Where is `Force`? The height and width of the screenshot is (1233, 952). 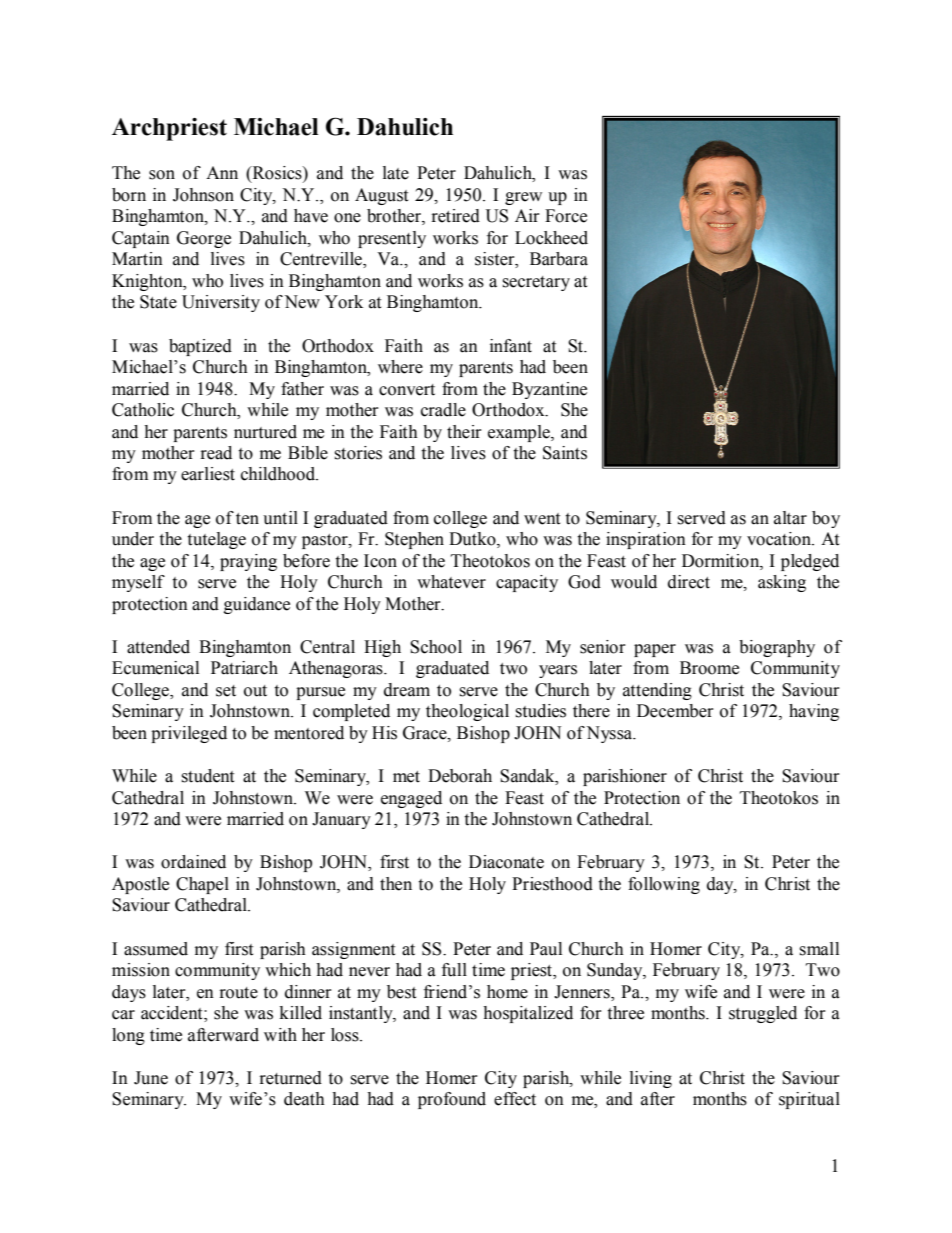 Force is located at coordinates (566, 216).
